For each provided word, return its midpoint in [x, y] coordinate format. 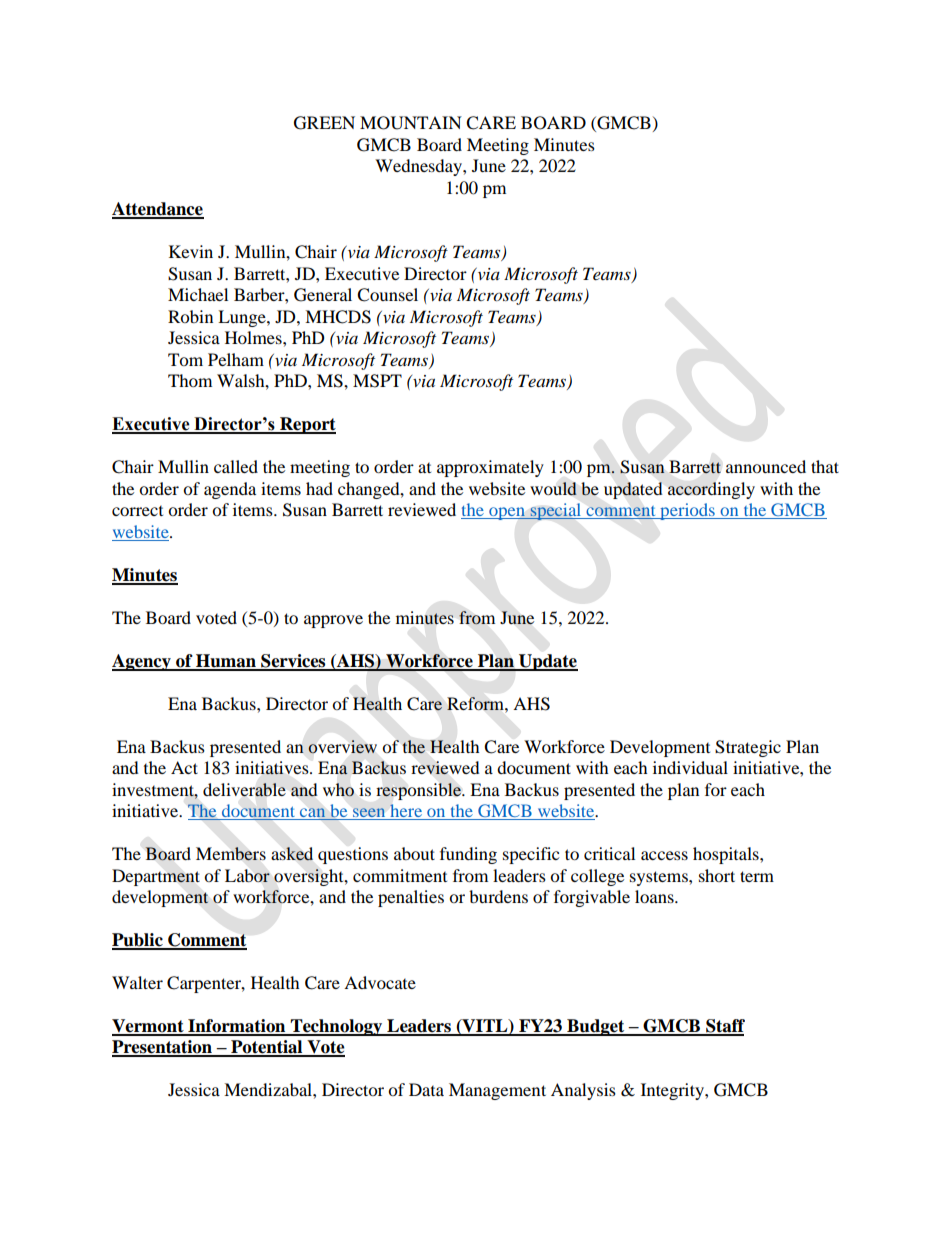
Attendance [158, 210]
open [507, 513]
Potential [267, 1048]
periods [687, 511]
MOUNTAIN [411, 123]
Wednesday [419, 167]
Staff [724, 1027]
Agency [142, 662]
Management [497, 1091]
